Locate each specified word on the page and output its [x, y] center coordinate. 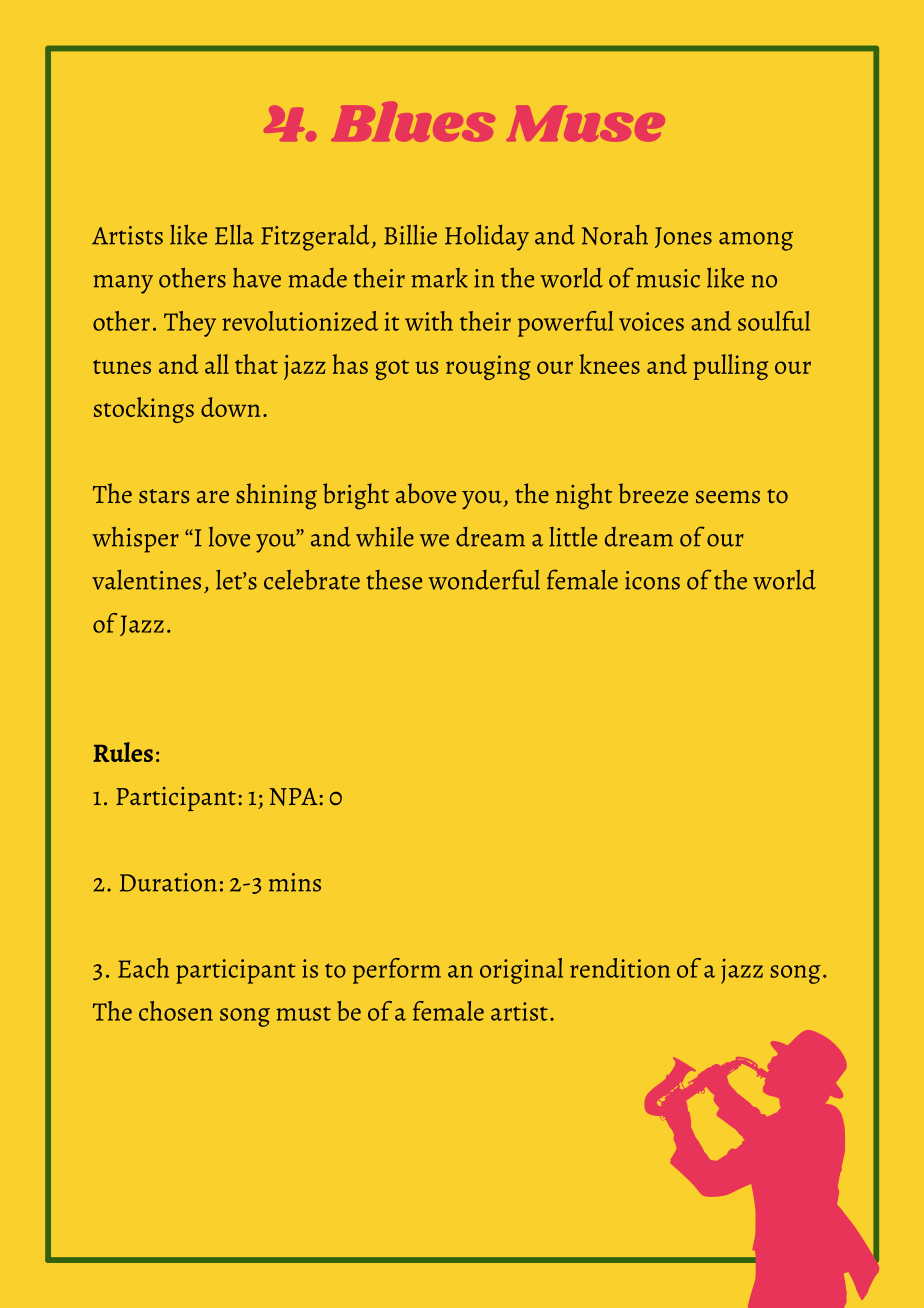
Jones [683, 237]
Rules [123, 752]
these [394, 580]
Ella [234, 235]
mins [295, 882]
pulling [730, 367]
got [392, 370]
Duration [168, 882]
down [230, 407]
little [573, 537]
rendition [620, 968]
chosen [176, 1011]
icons [652, 580]
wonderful [484, 579]
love [229, 537]
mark [439, 278]
